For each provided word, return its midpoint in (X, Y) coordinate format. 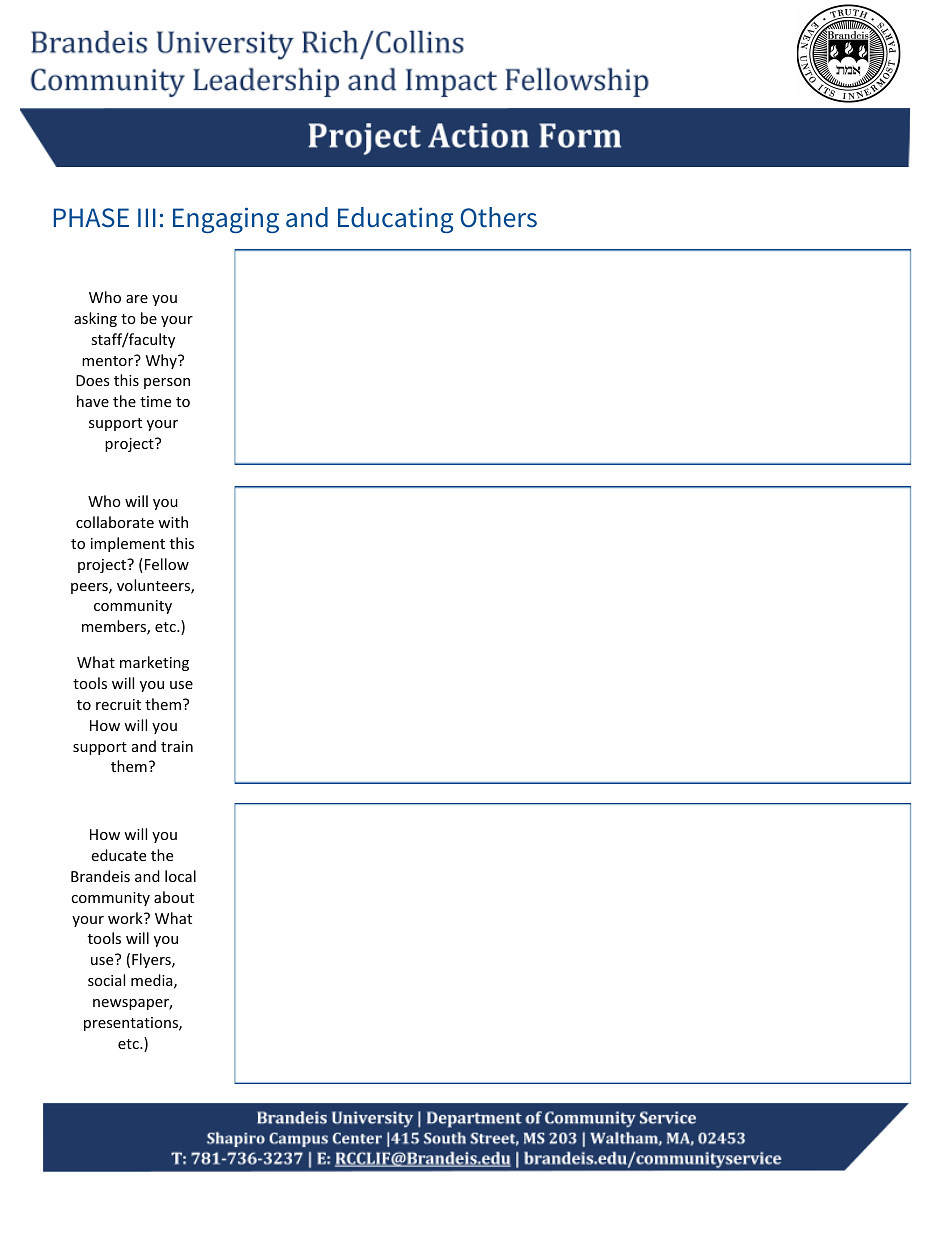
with (173, 522)
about (174, 897)
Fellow (165, 565)
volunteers (154, 586)
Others (498, 217)
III (147, 217)
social (106, 980)
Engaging (226, 220)
